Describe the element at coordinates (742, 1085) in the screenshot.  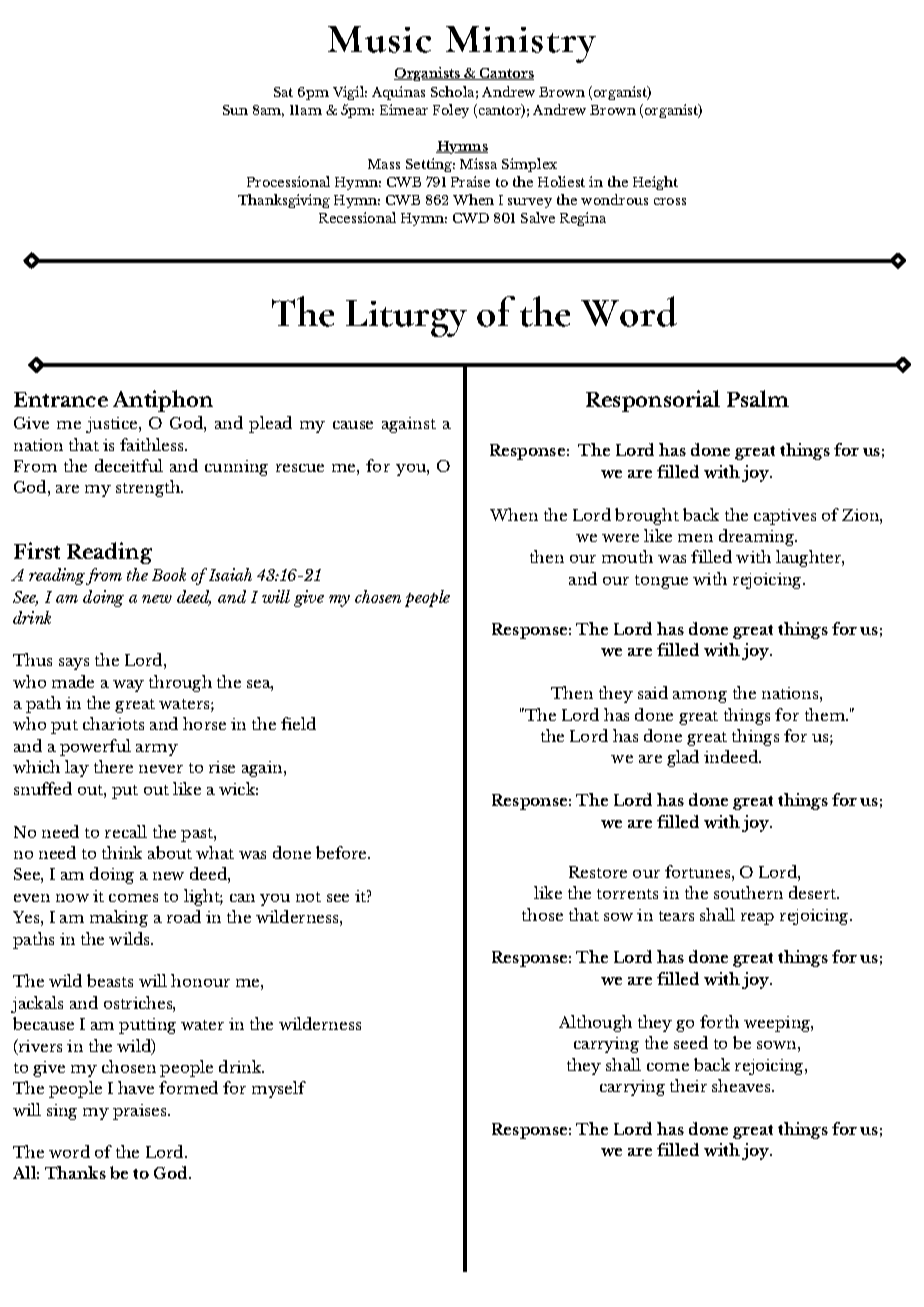
I see `sheaves` at that location.
